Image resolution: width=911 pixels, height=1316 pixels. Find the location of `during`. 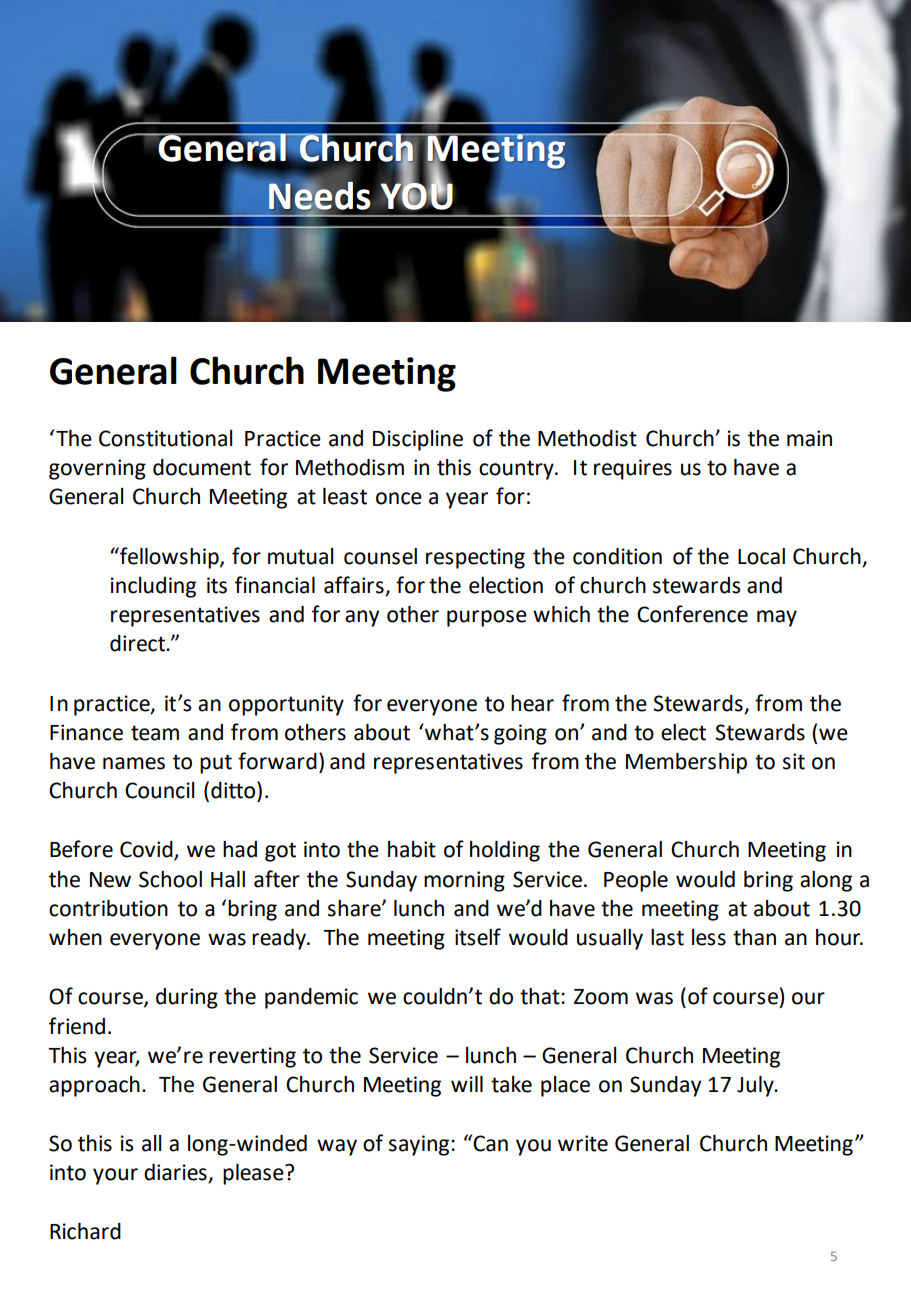

during is located at coordinates (187, 998).
